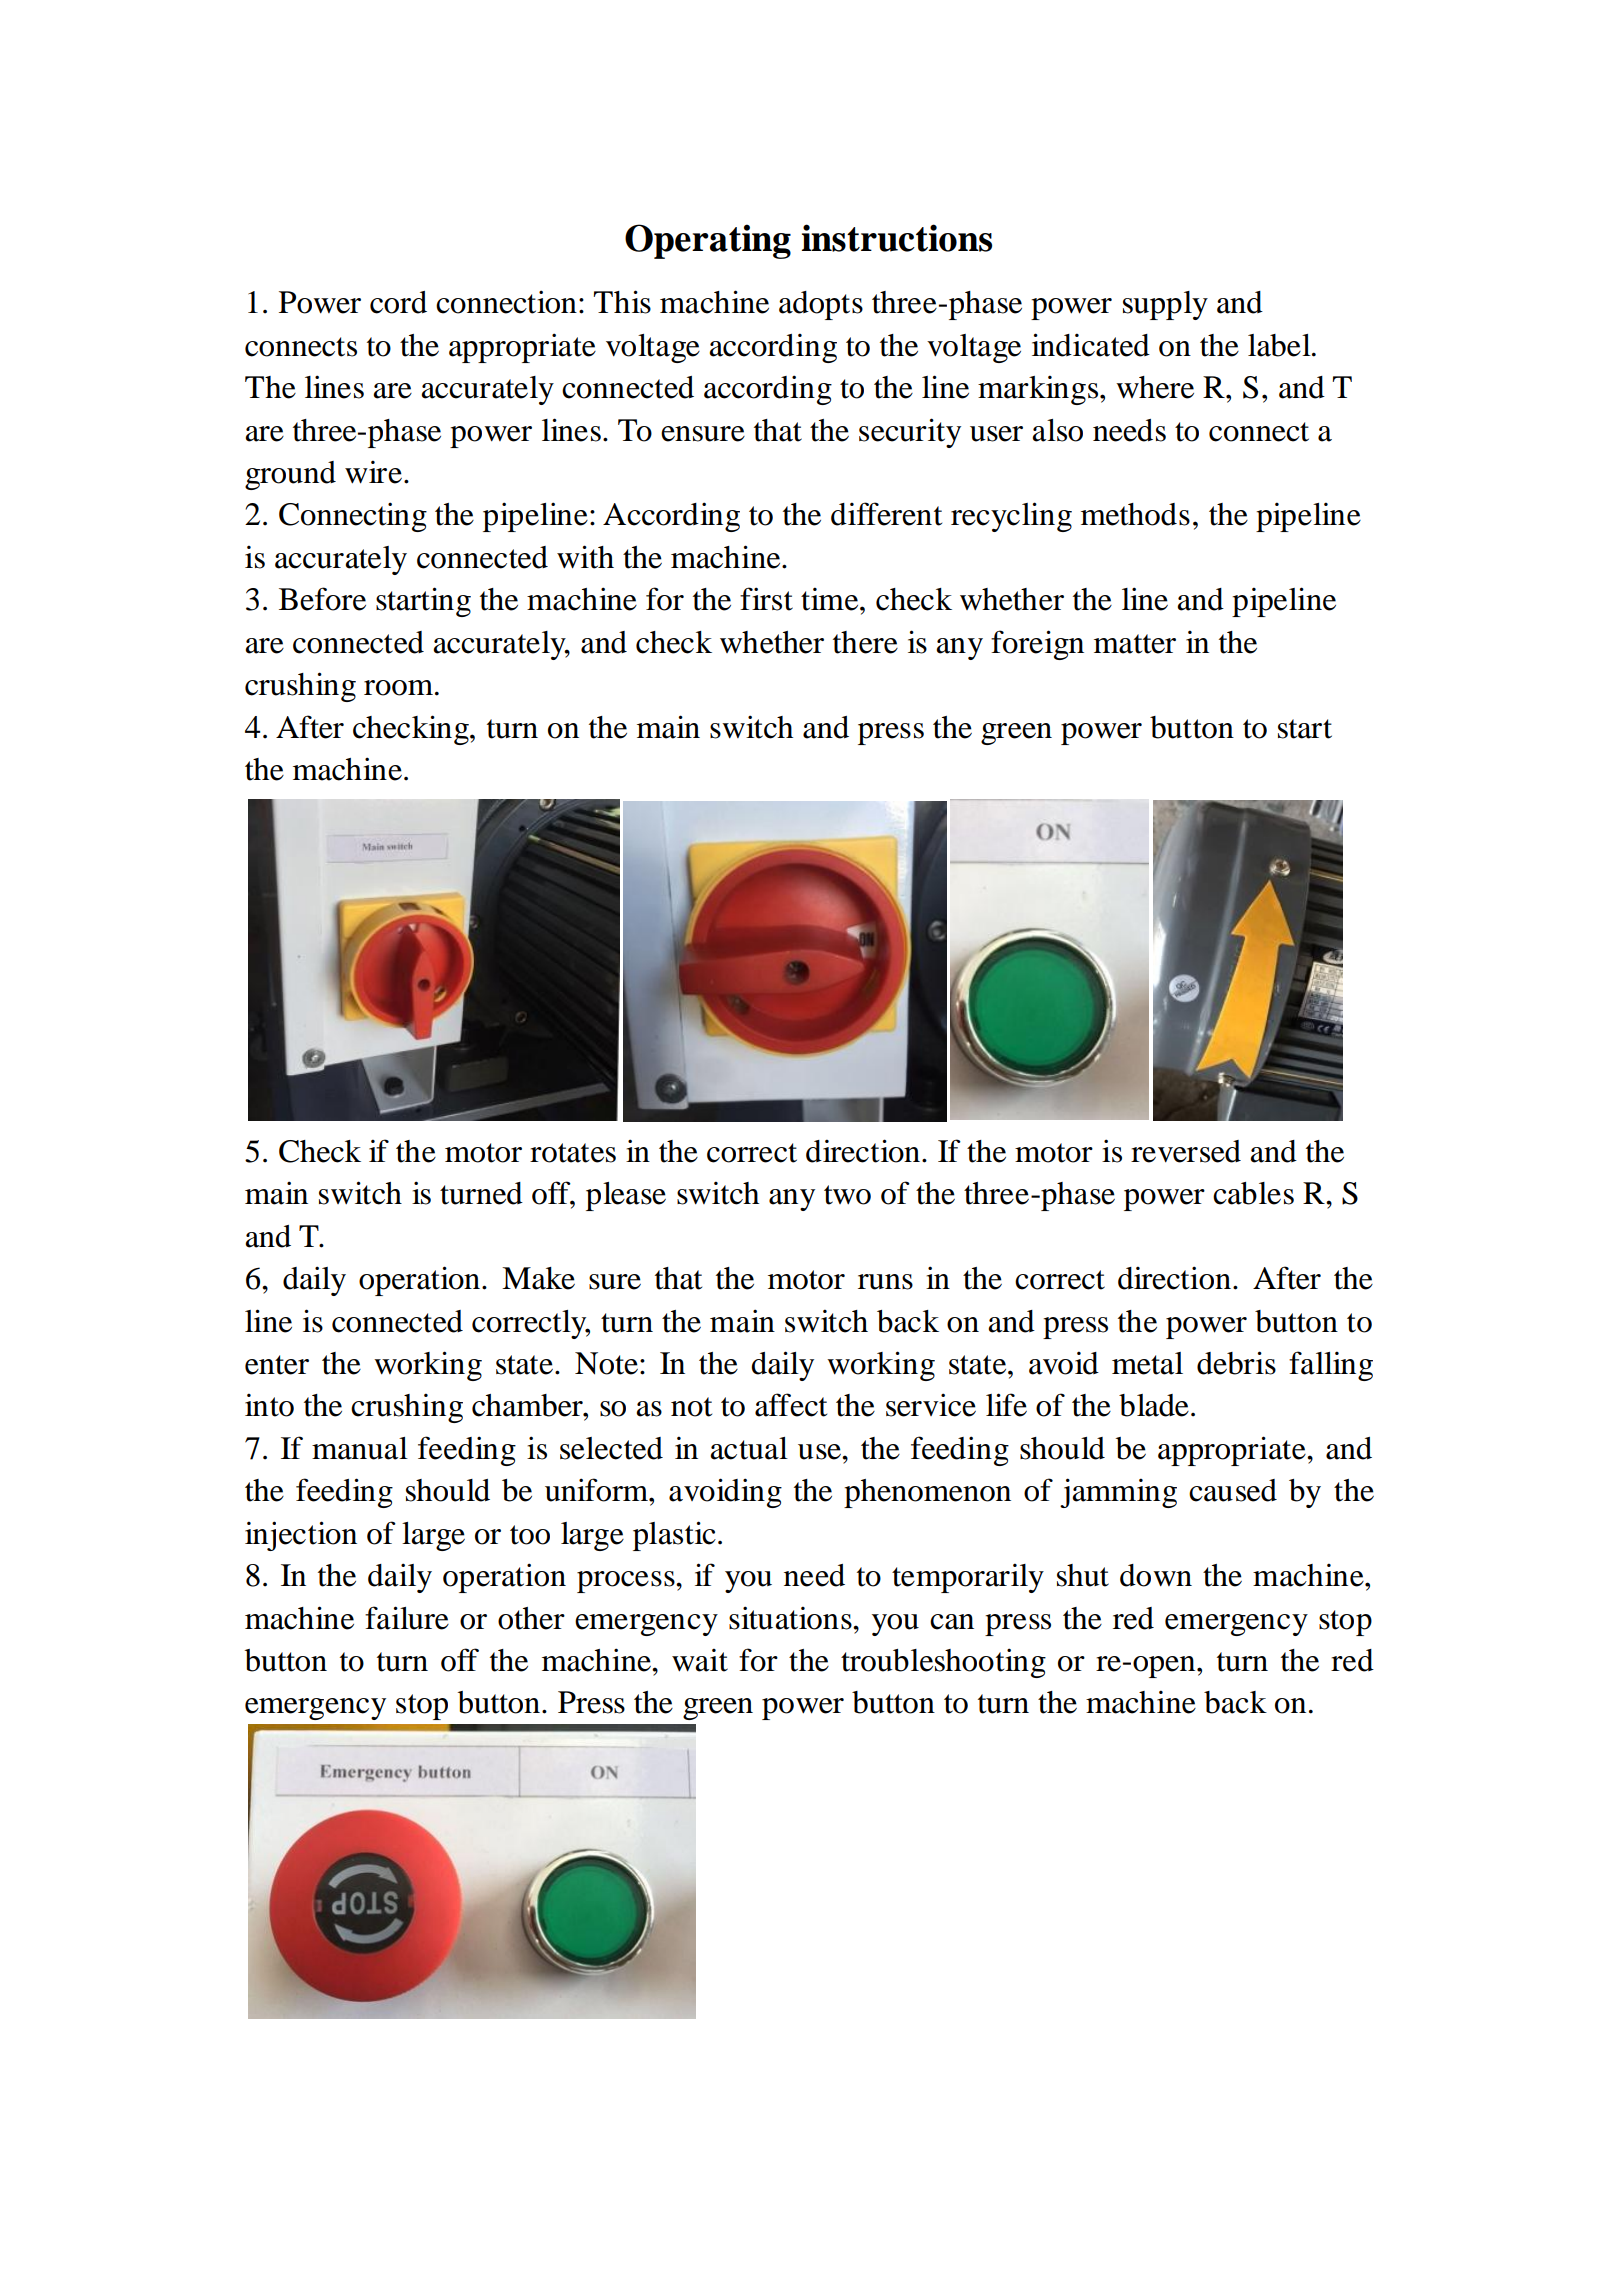 The image size is (1618, 2289). I want to click on matter, so click(1135, 644).
